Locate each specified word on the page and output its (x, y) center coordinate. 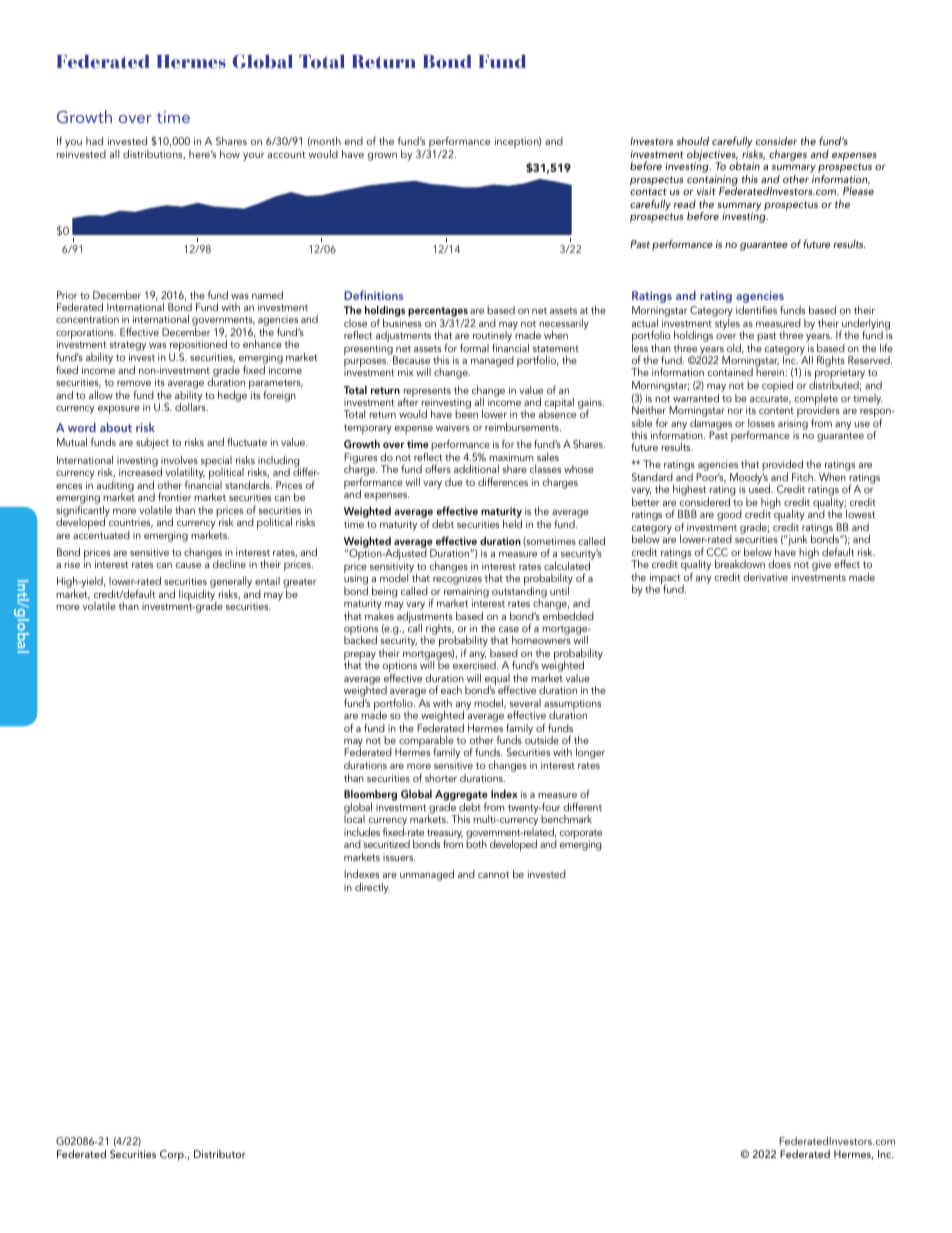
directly (372, 888)
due (454, 482)
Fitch (803, 477)
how (230, 154)
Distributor (220, 1154)
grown (382, 157)
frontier (174, 497)
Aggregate (461, 797)
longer (590, 753)
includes (362, 832)
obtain (744, 166)
